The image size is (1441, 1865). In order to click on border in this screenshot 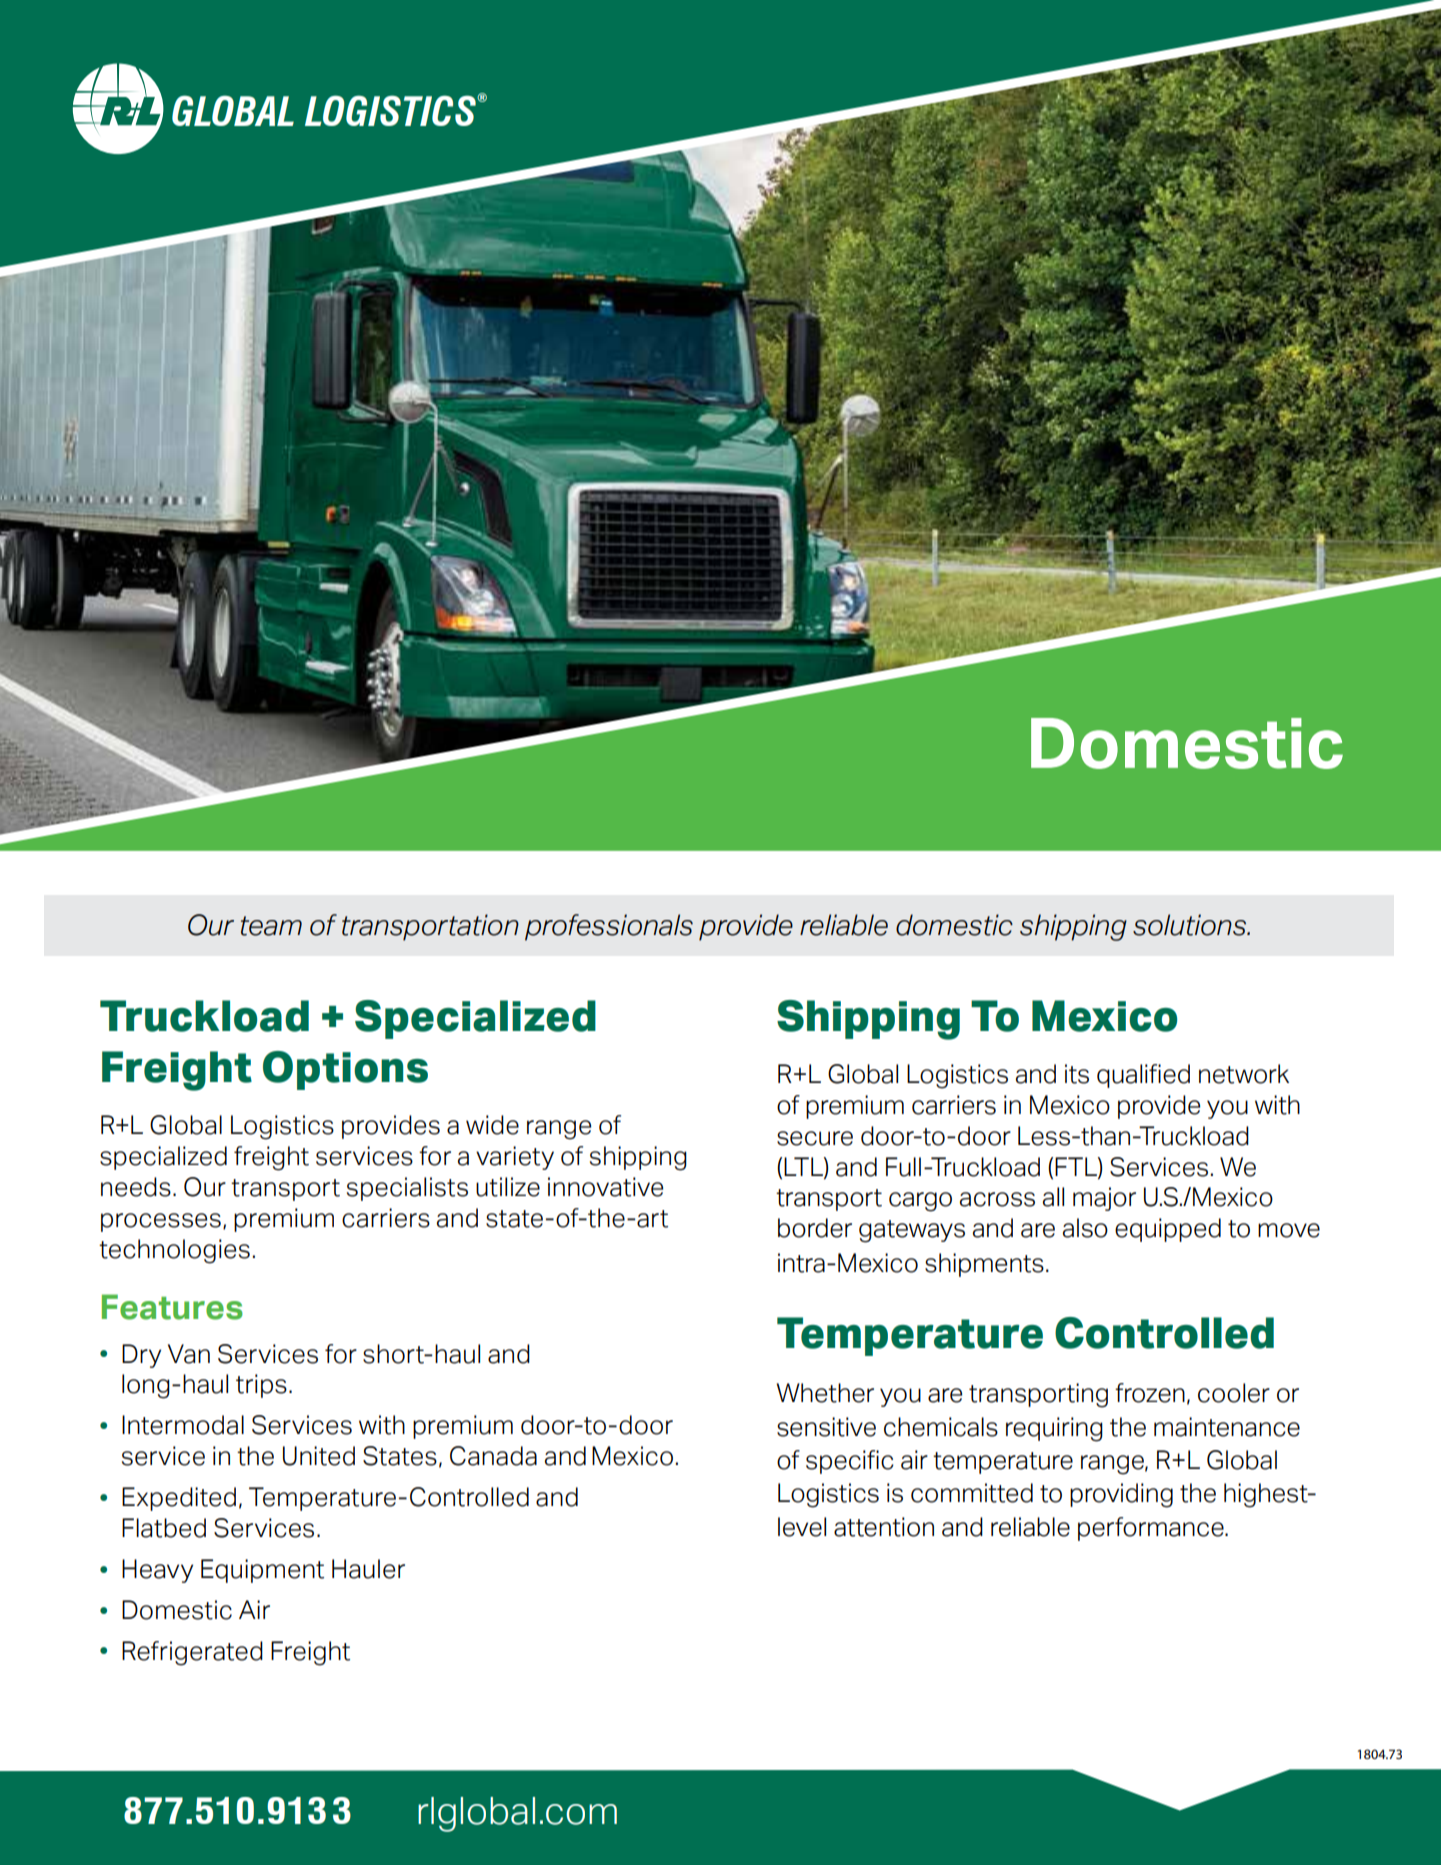, I will do `click(815, 1228)`.
